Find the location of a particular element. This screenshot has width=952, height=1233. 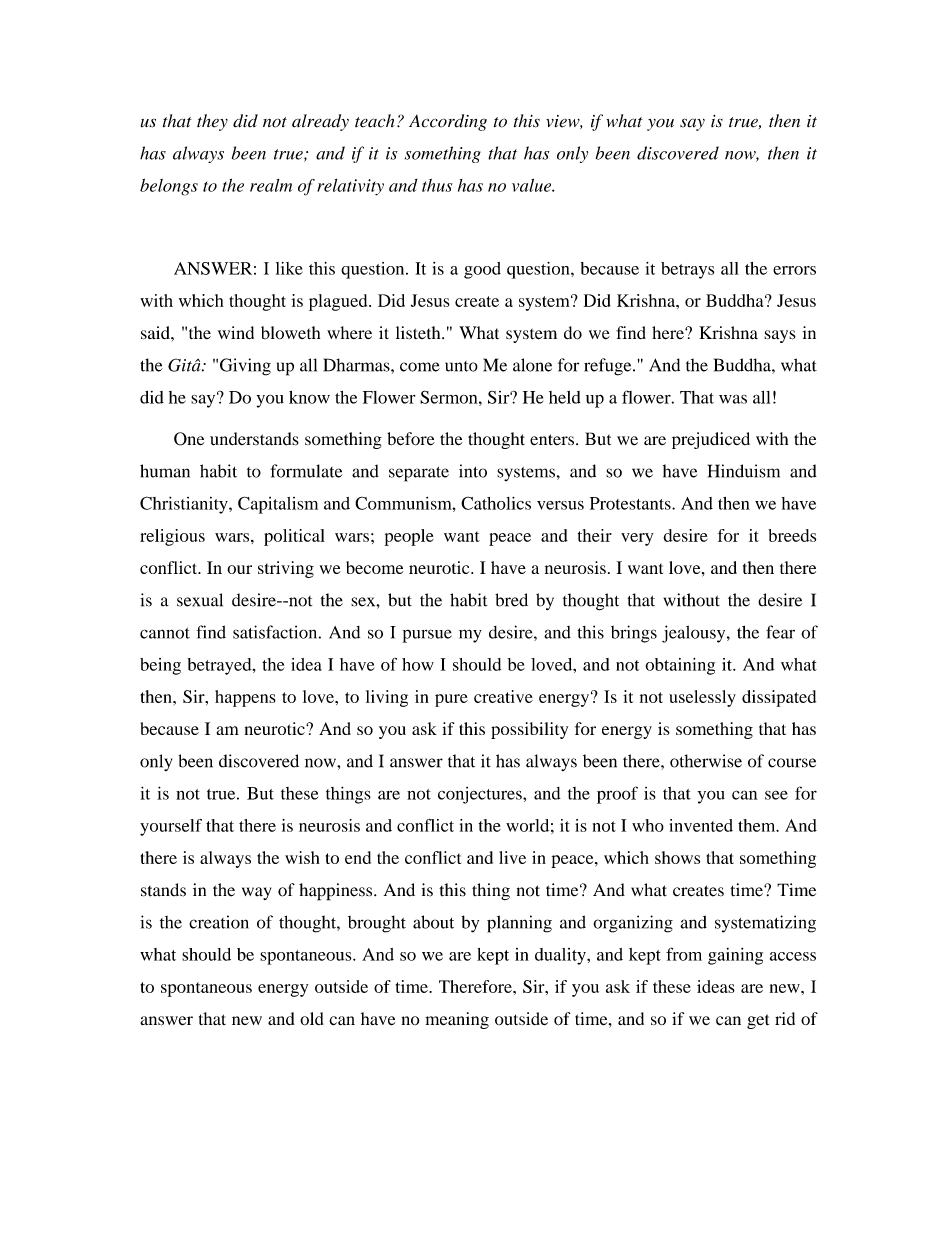

prejudiced is located at coordinates (711, 440).
